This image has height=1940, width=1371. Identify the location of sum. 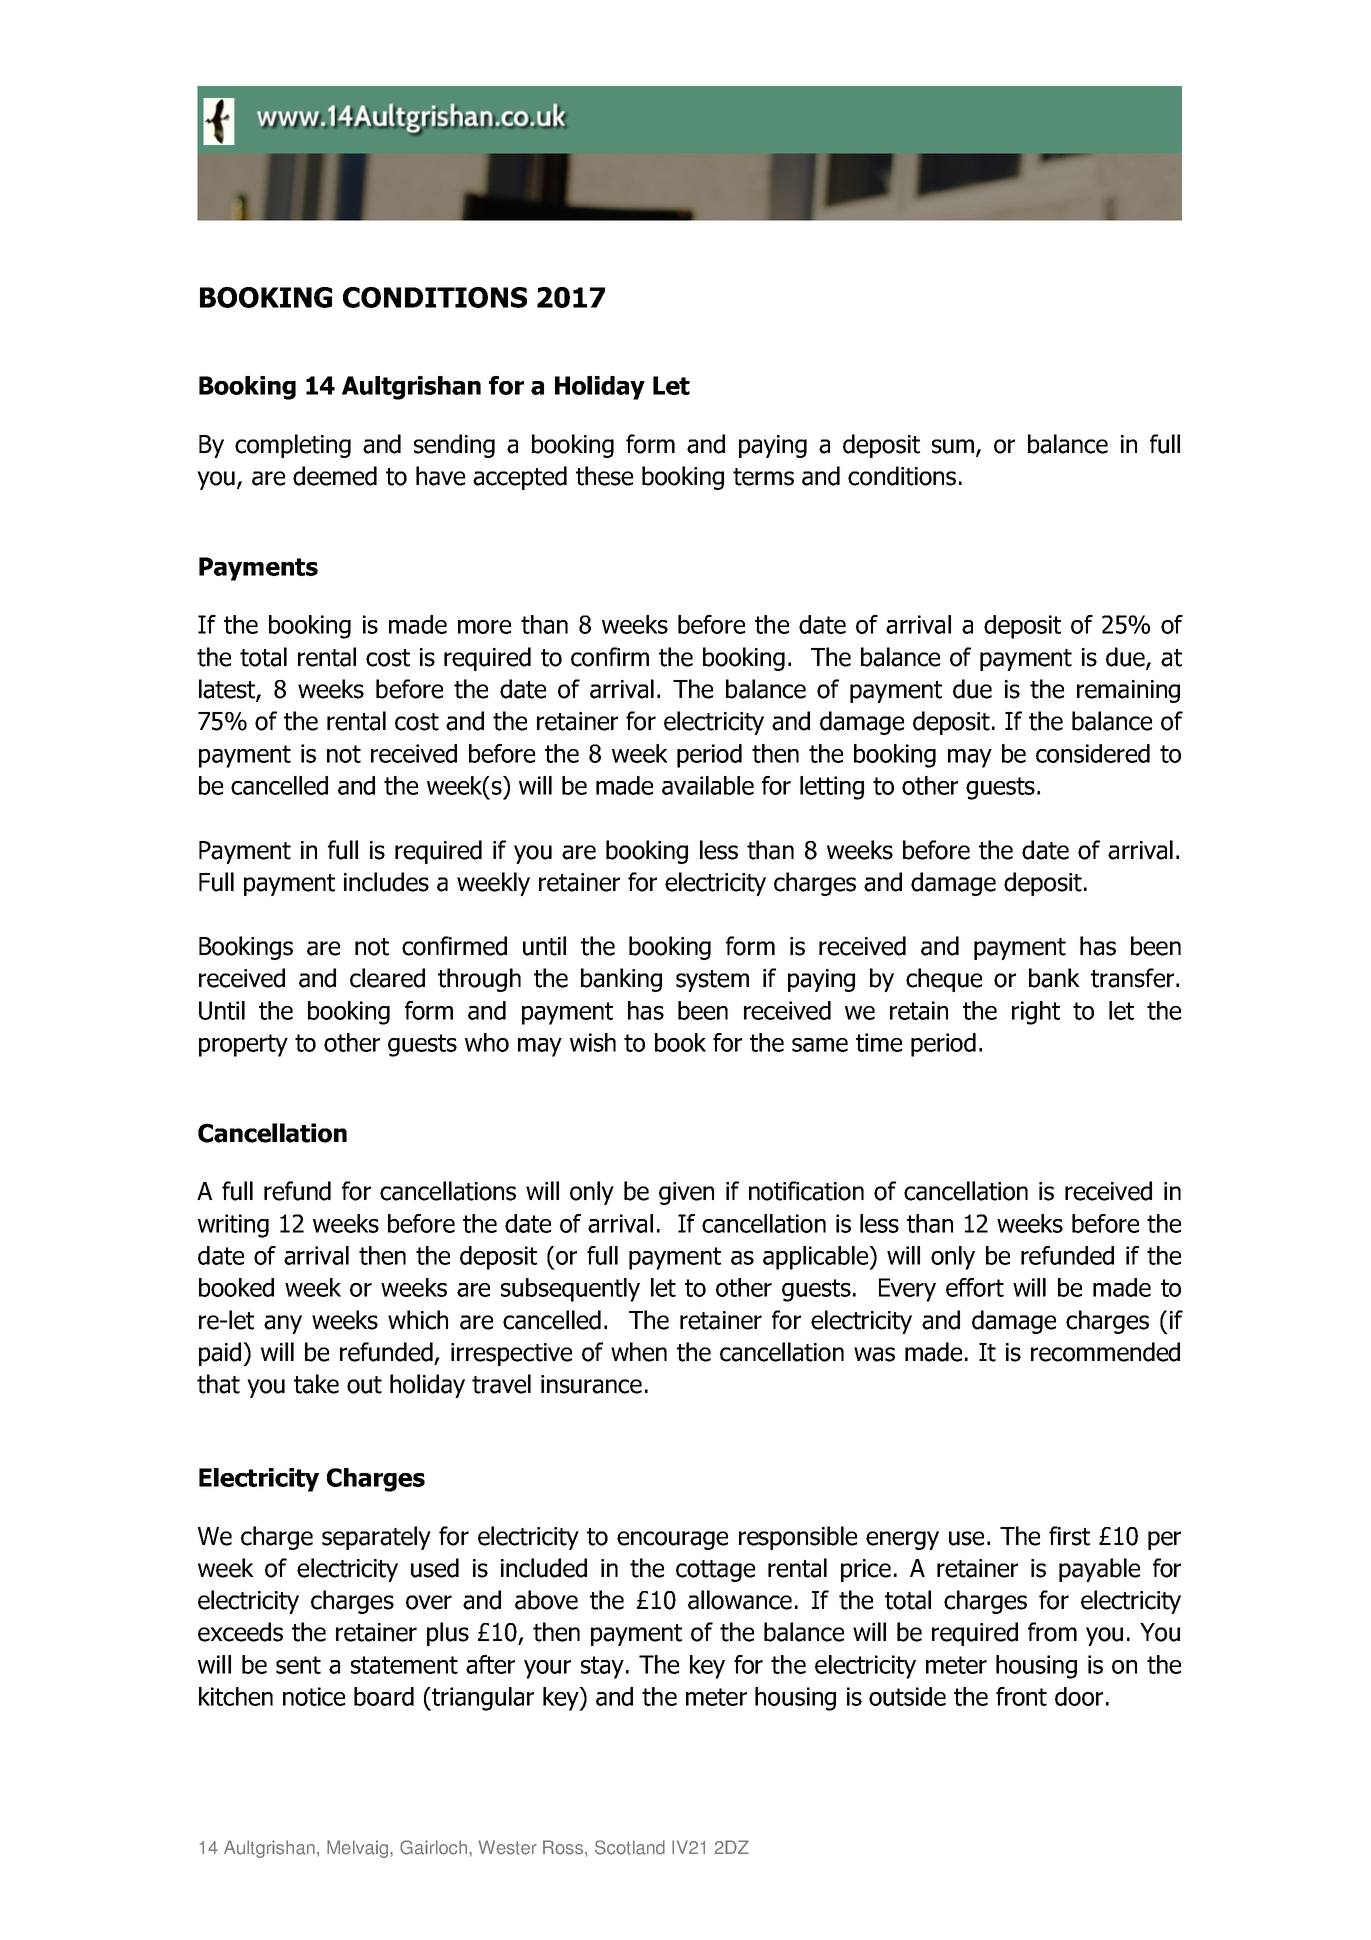
(953, 446).
